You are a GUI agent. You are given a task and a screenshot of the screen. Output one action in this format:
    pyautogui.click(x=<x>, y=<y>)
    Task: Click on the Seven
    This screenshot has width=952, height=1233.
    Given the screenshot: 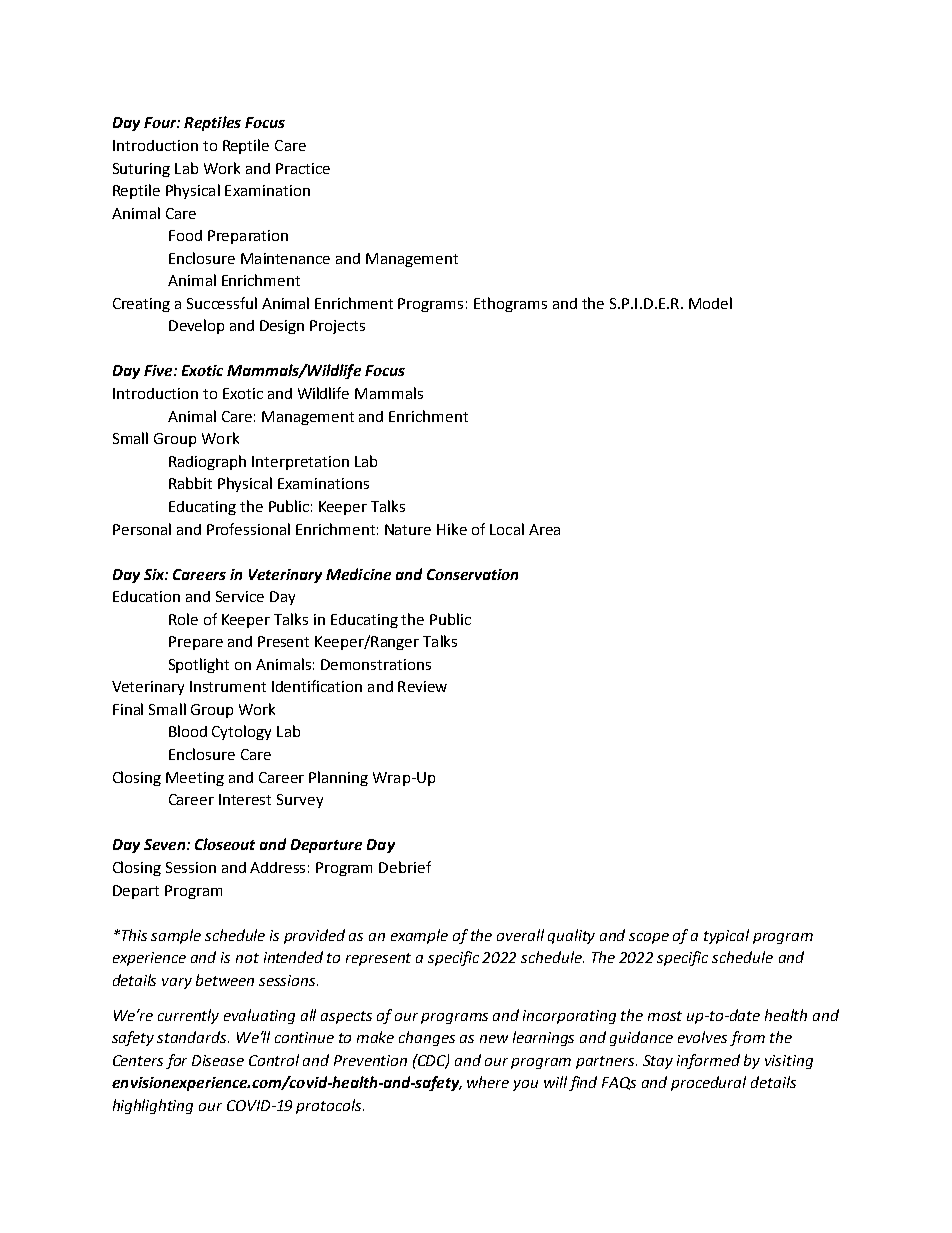 What is the action you would take?
    pyautogui.click(x=164, y=844)
